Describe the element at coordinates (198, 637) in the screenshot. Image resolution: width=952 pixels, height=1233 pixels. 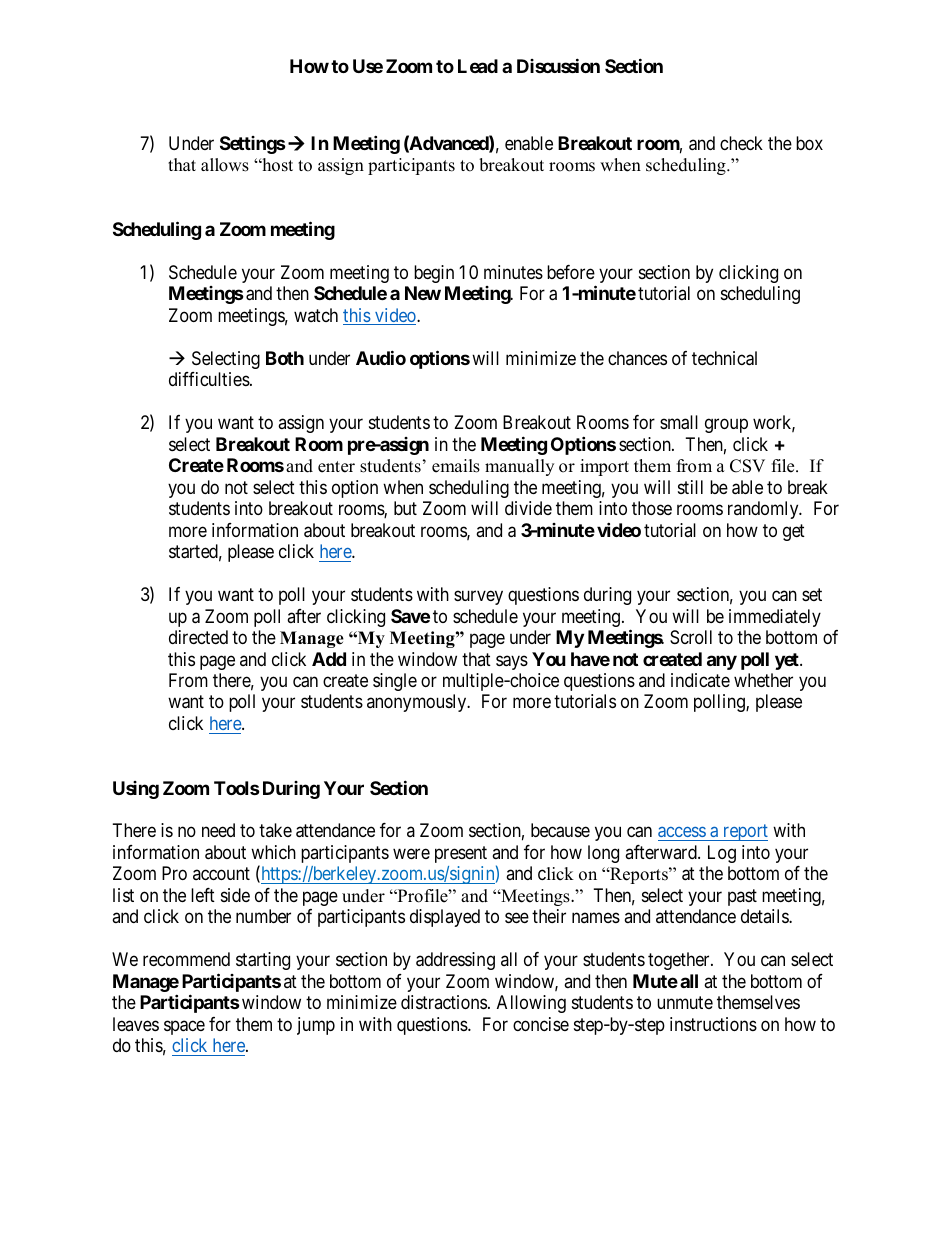
I see `directed` at that location.
